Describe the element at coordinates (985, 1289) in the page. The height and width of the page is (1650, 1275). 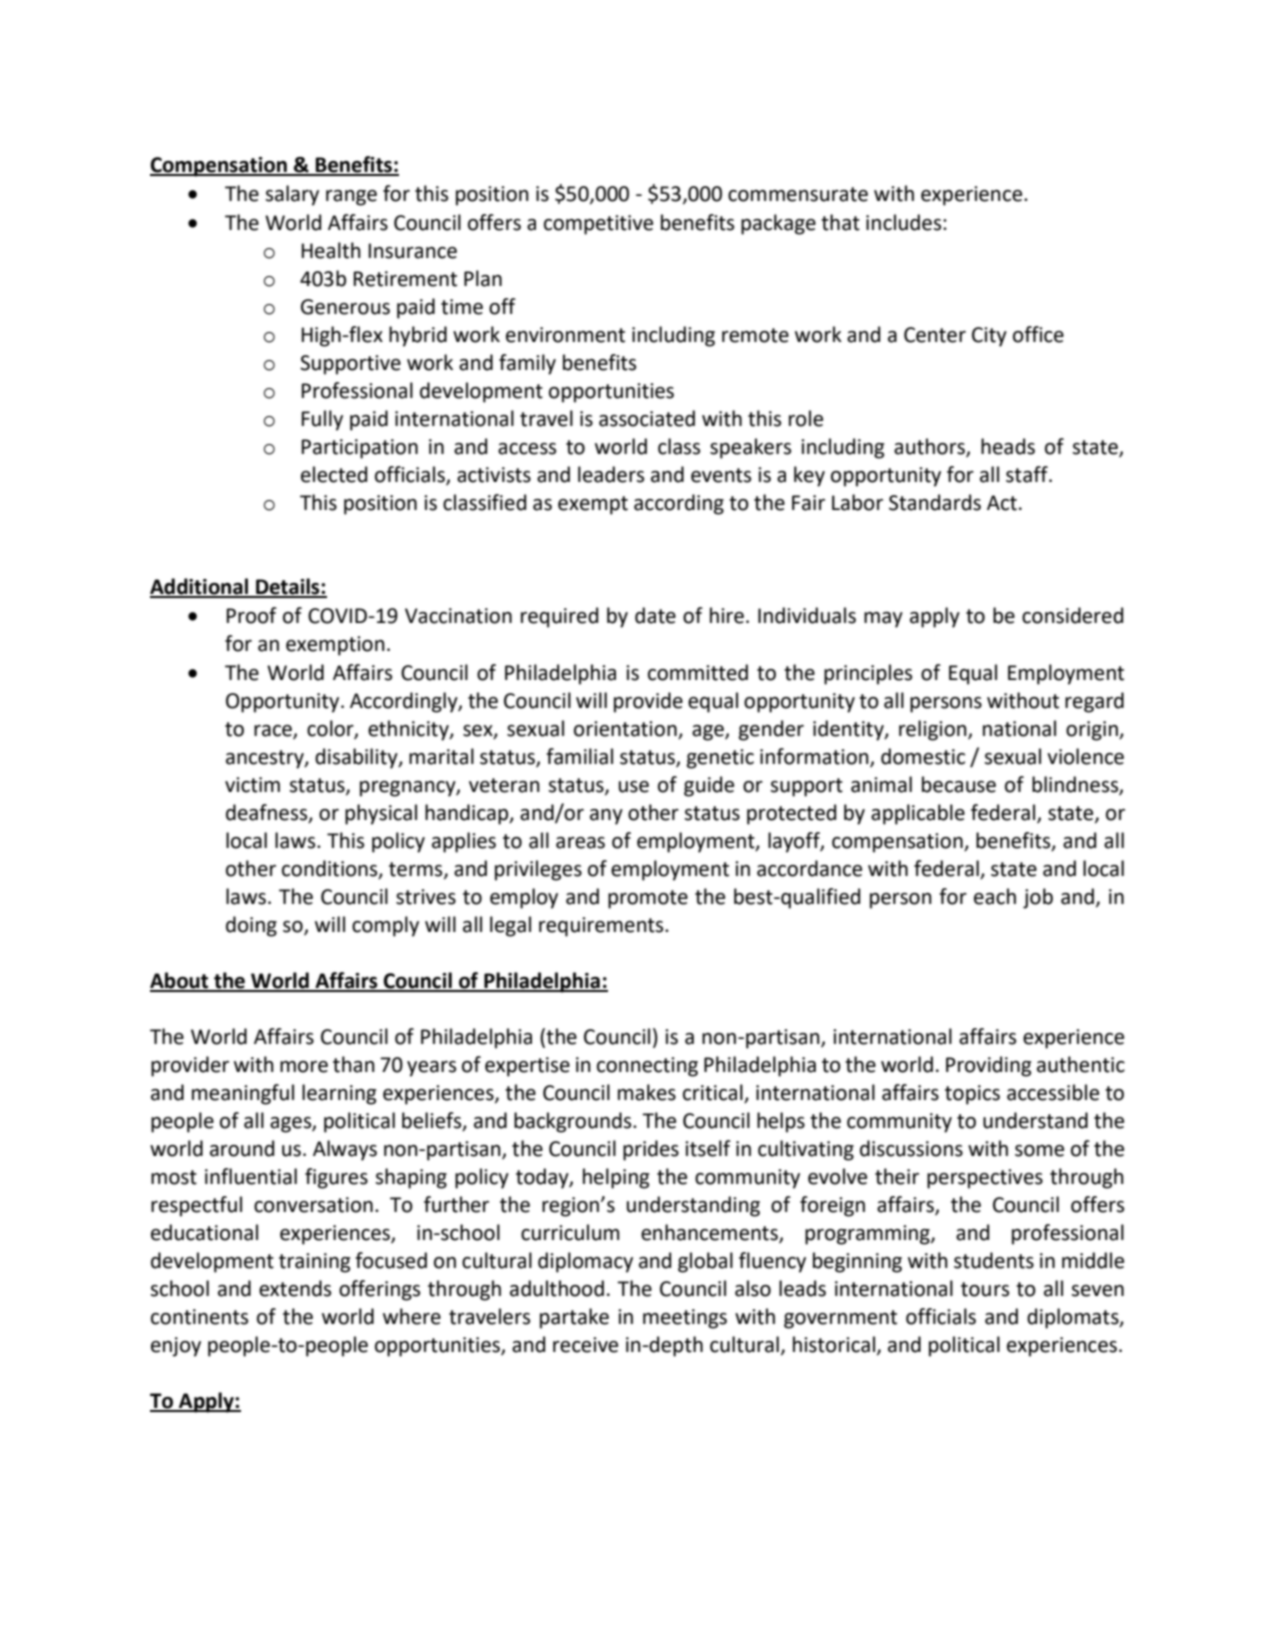
I see `tours` at that location.
